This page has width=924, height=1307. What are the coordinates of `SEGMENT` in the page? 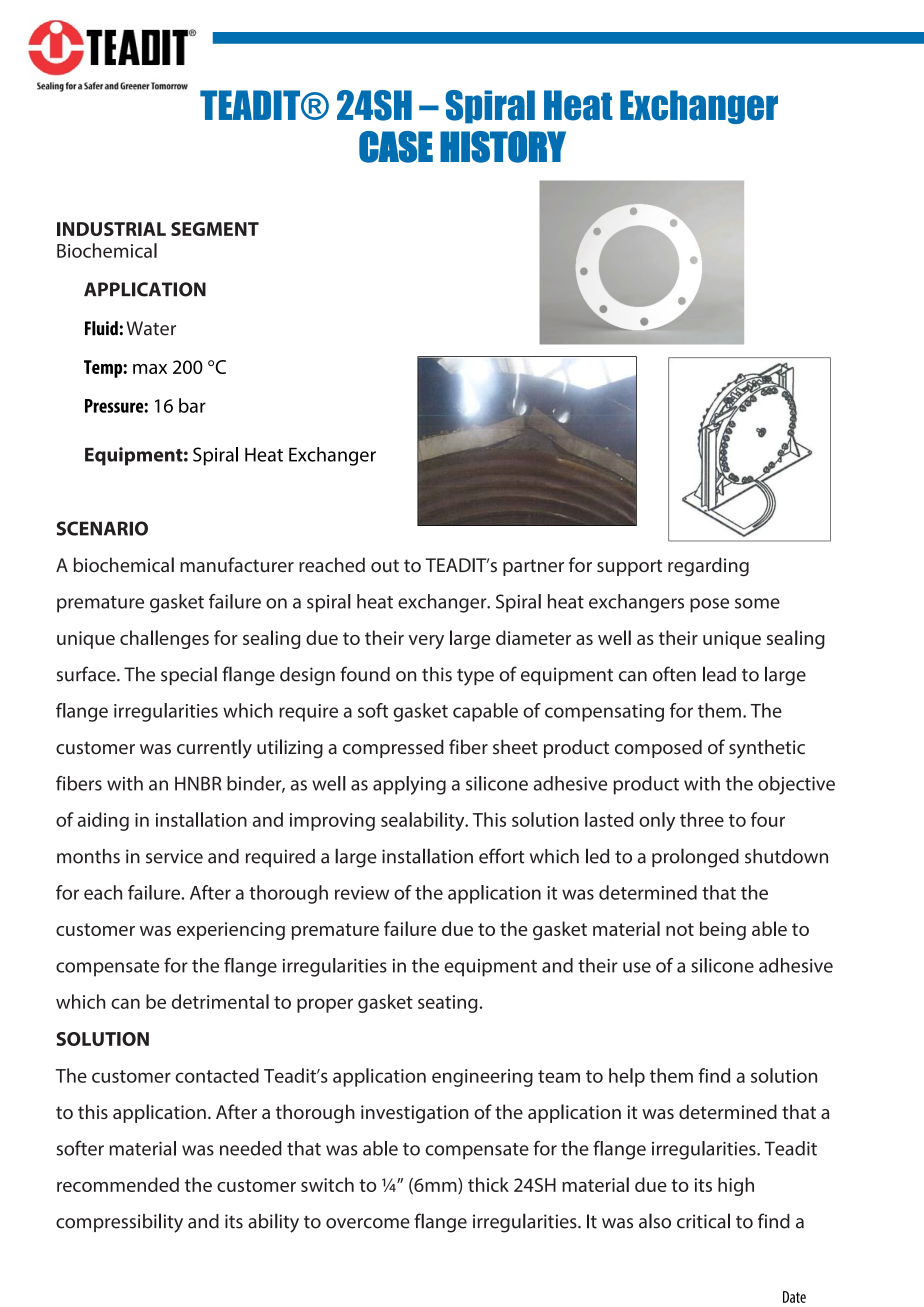 It's located at (215, 229).
